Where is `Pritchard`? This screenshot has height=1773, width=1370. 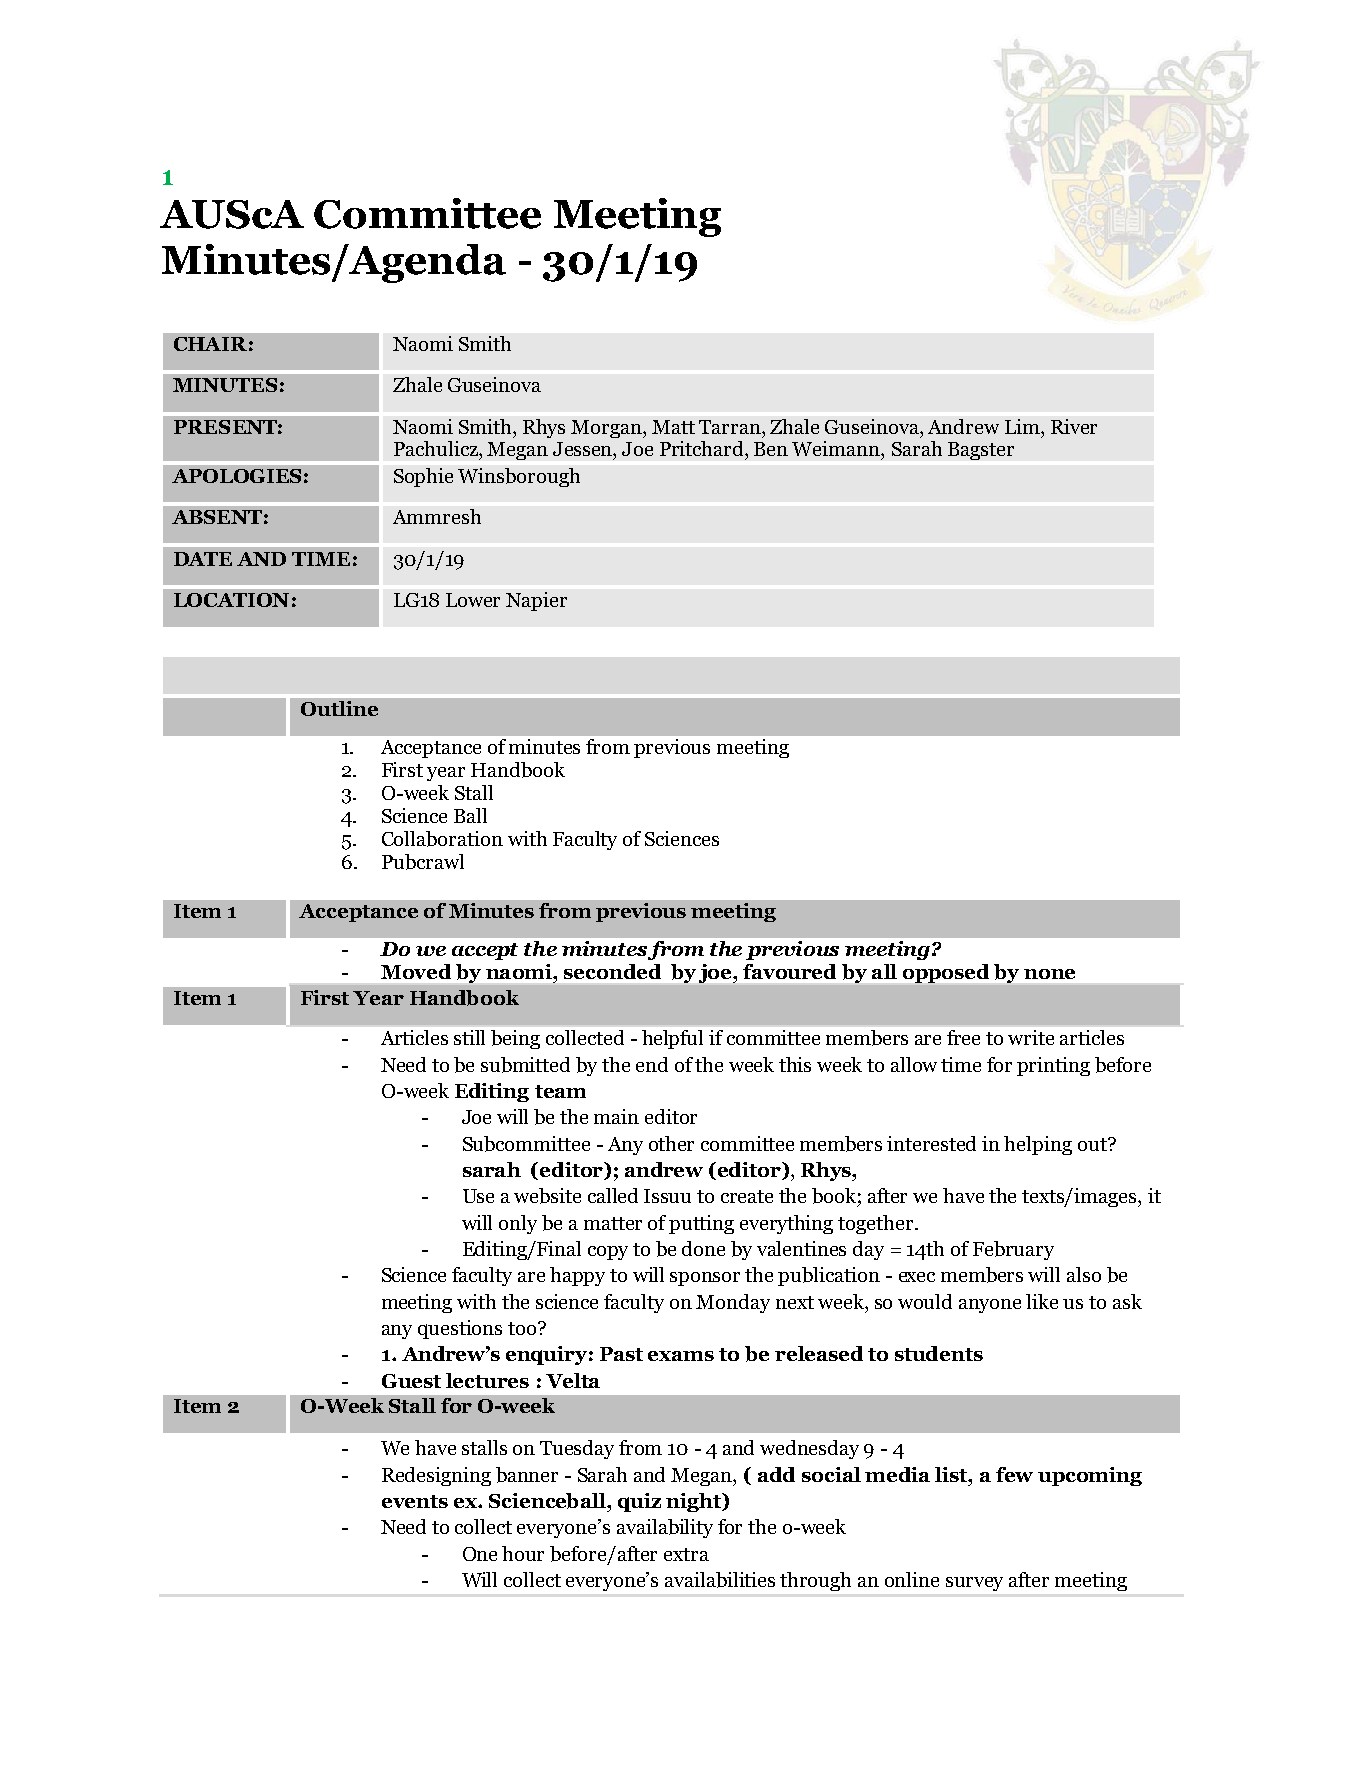 Pritchard is located at coordinates (703, 448).
